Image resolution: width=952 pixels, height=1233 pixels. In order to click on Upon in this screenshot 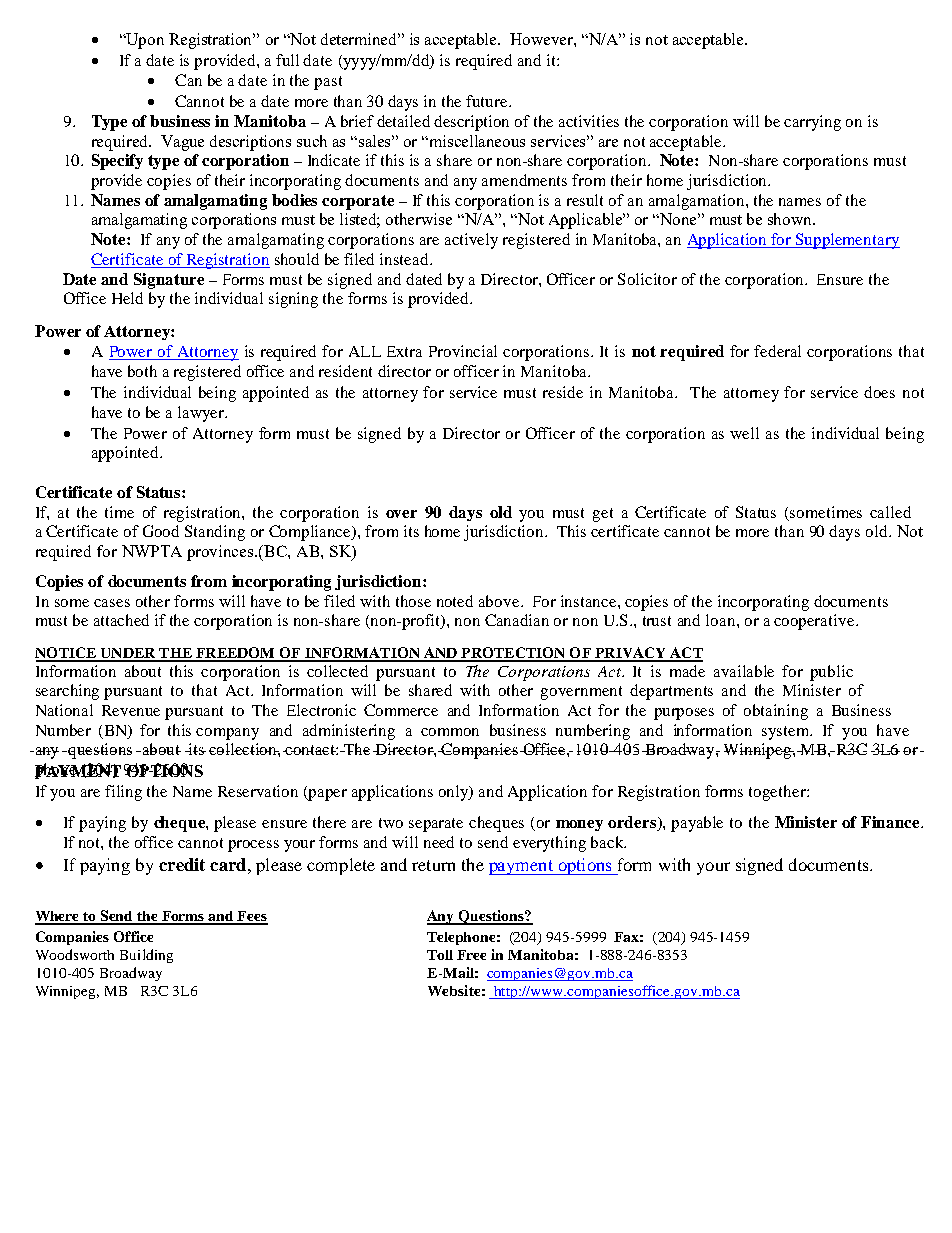, I will do `click(144, 41)`.
